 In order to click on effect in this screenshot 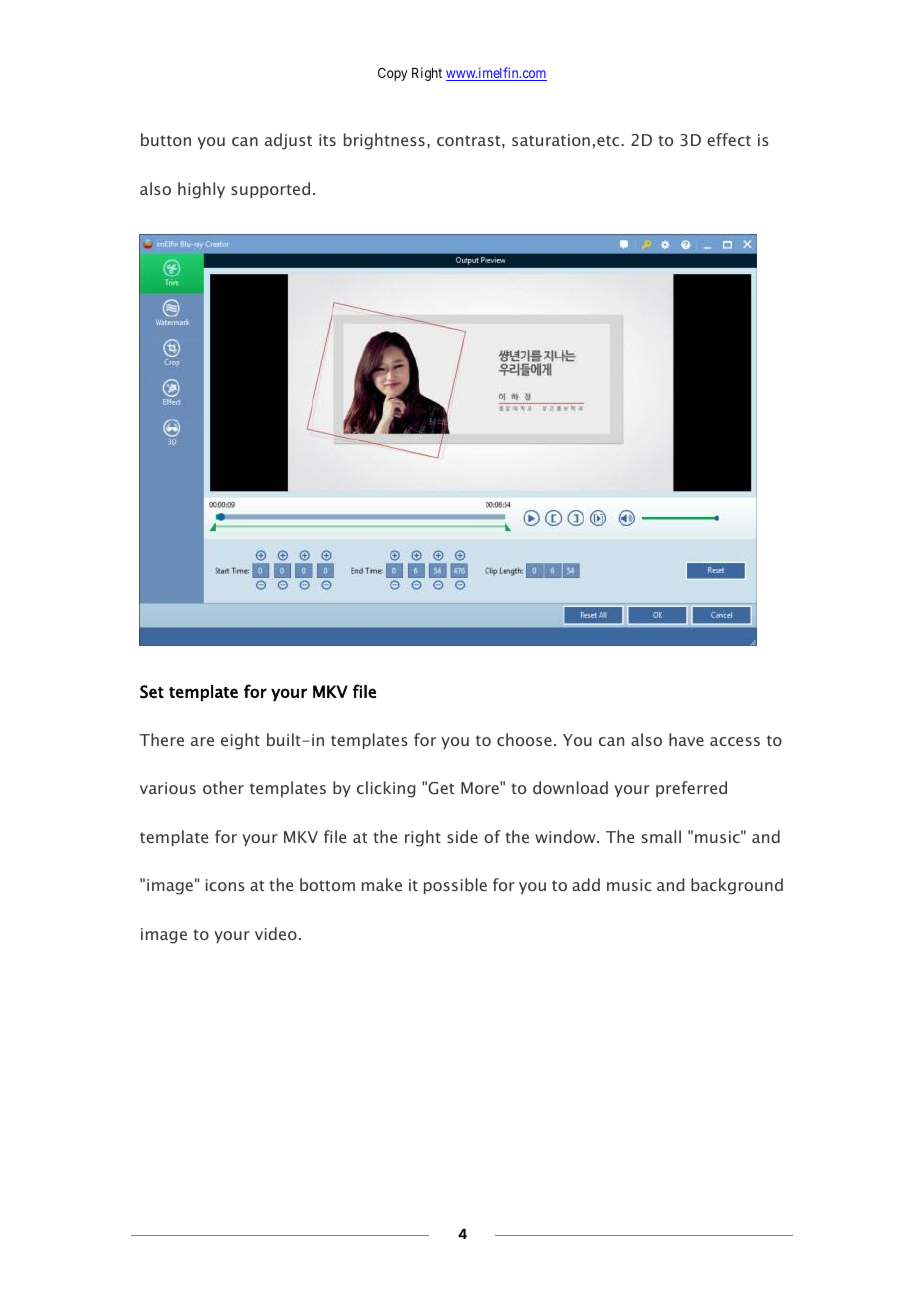, I will do `click(729, 139)`.
